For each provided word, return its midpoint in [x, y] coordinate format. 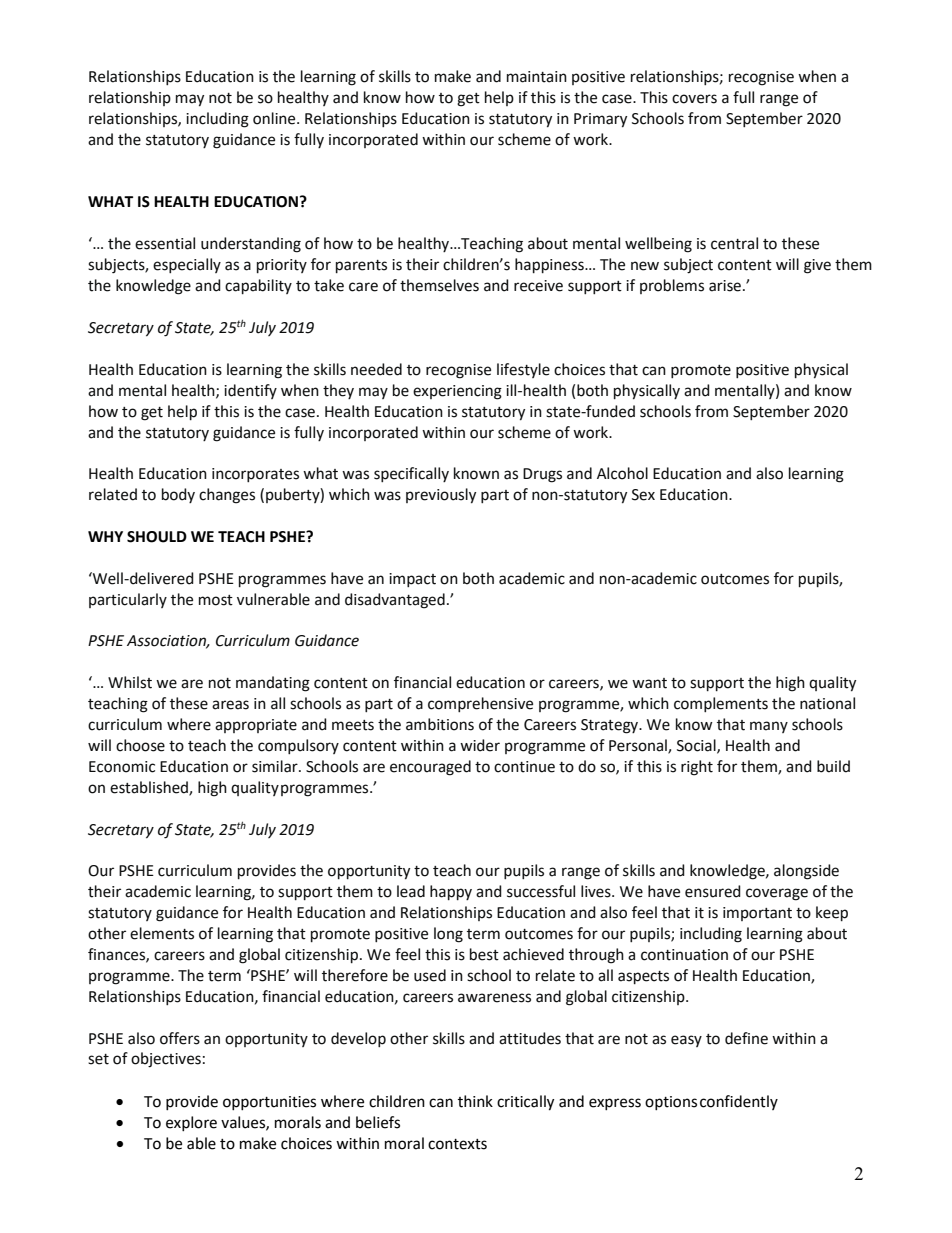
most [216, 600]
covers [694, 99]
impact [412, 580]
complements [721, 704]
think [475, 1101]
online [275, 118]
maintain [537, 77]
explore [191, 1123]
